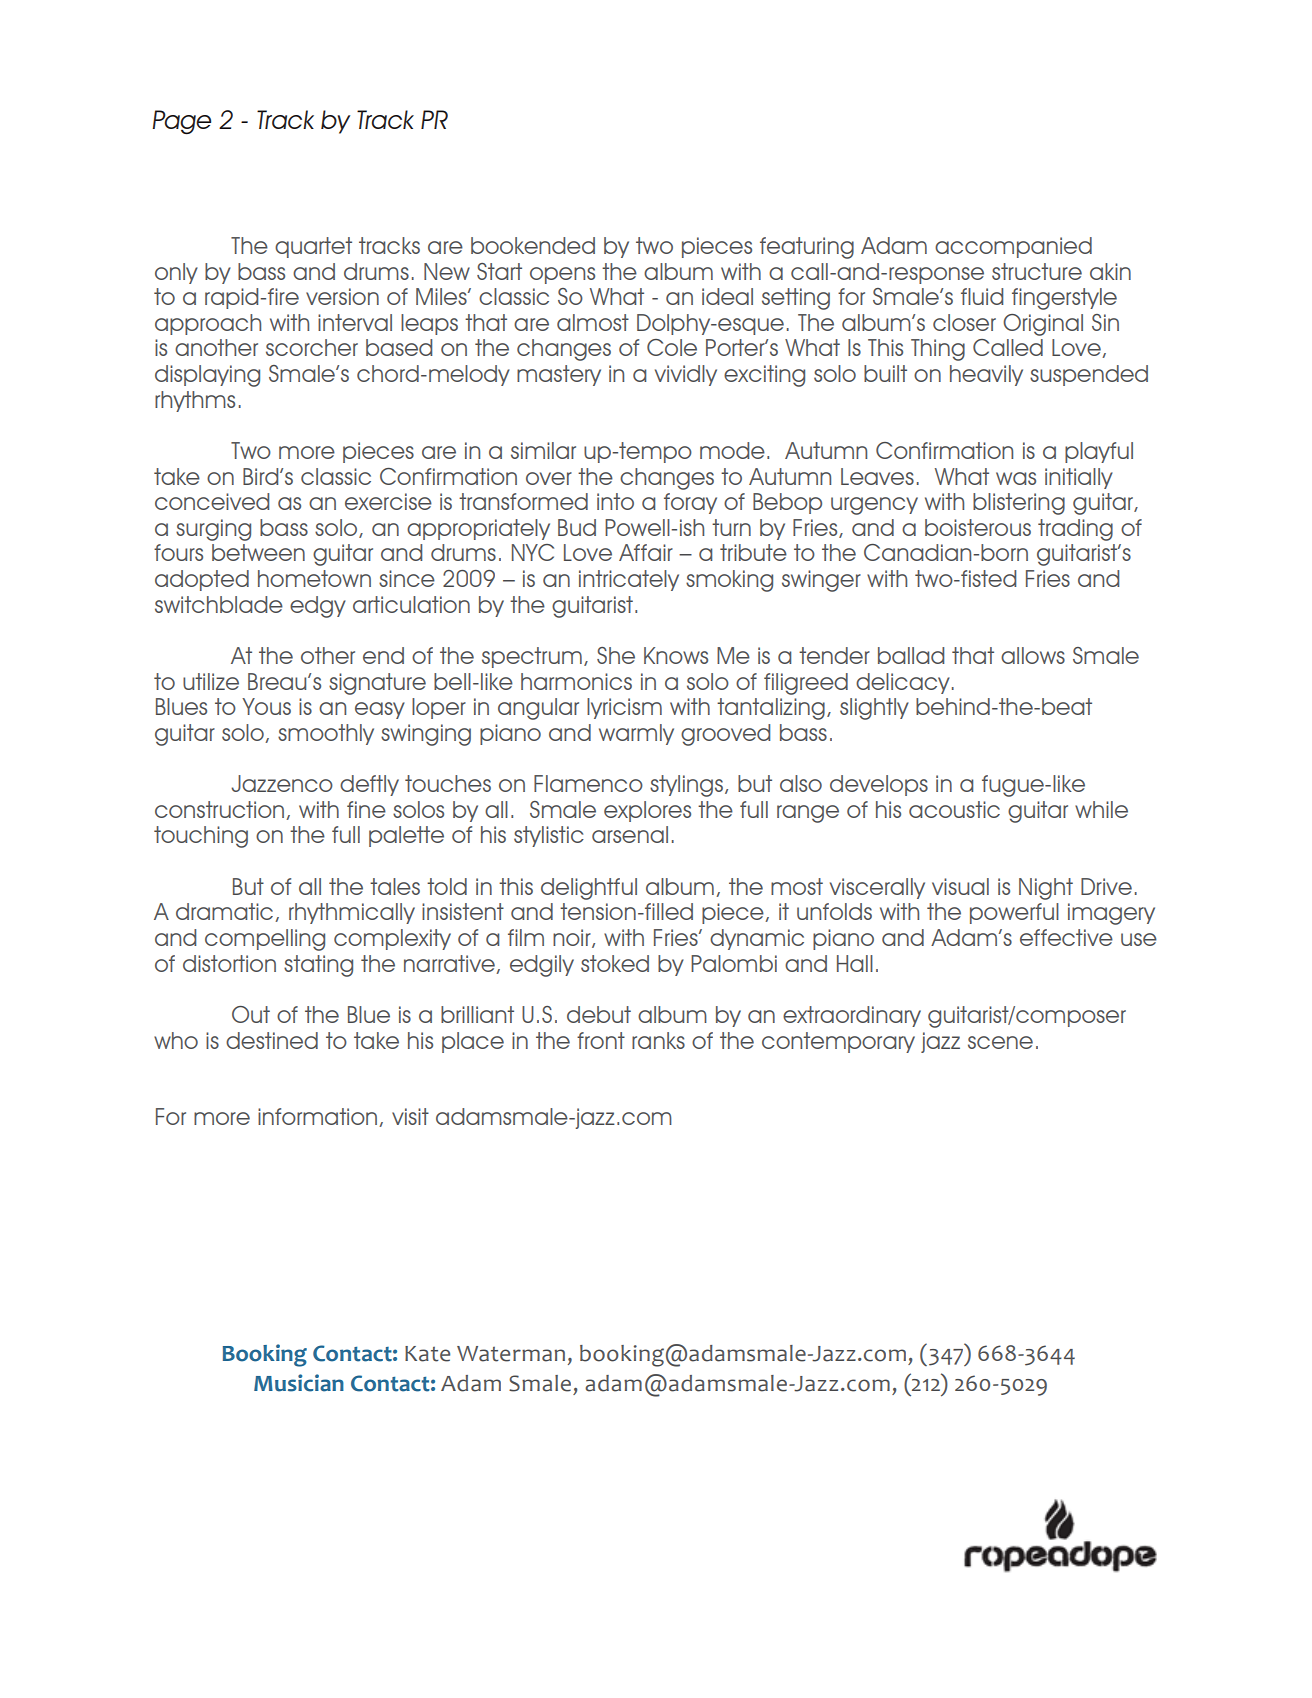  I want to click on structure, so click(1037, 271).
